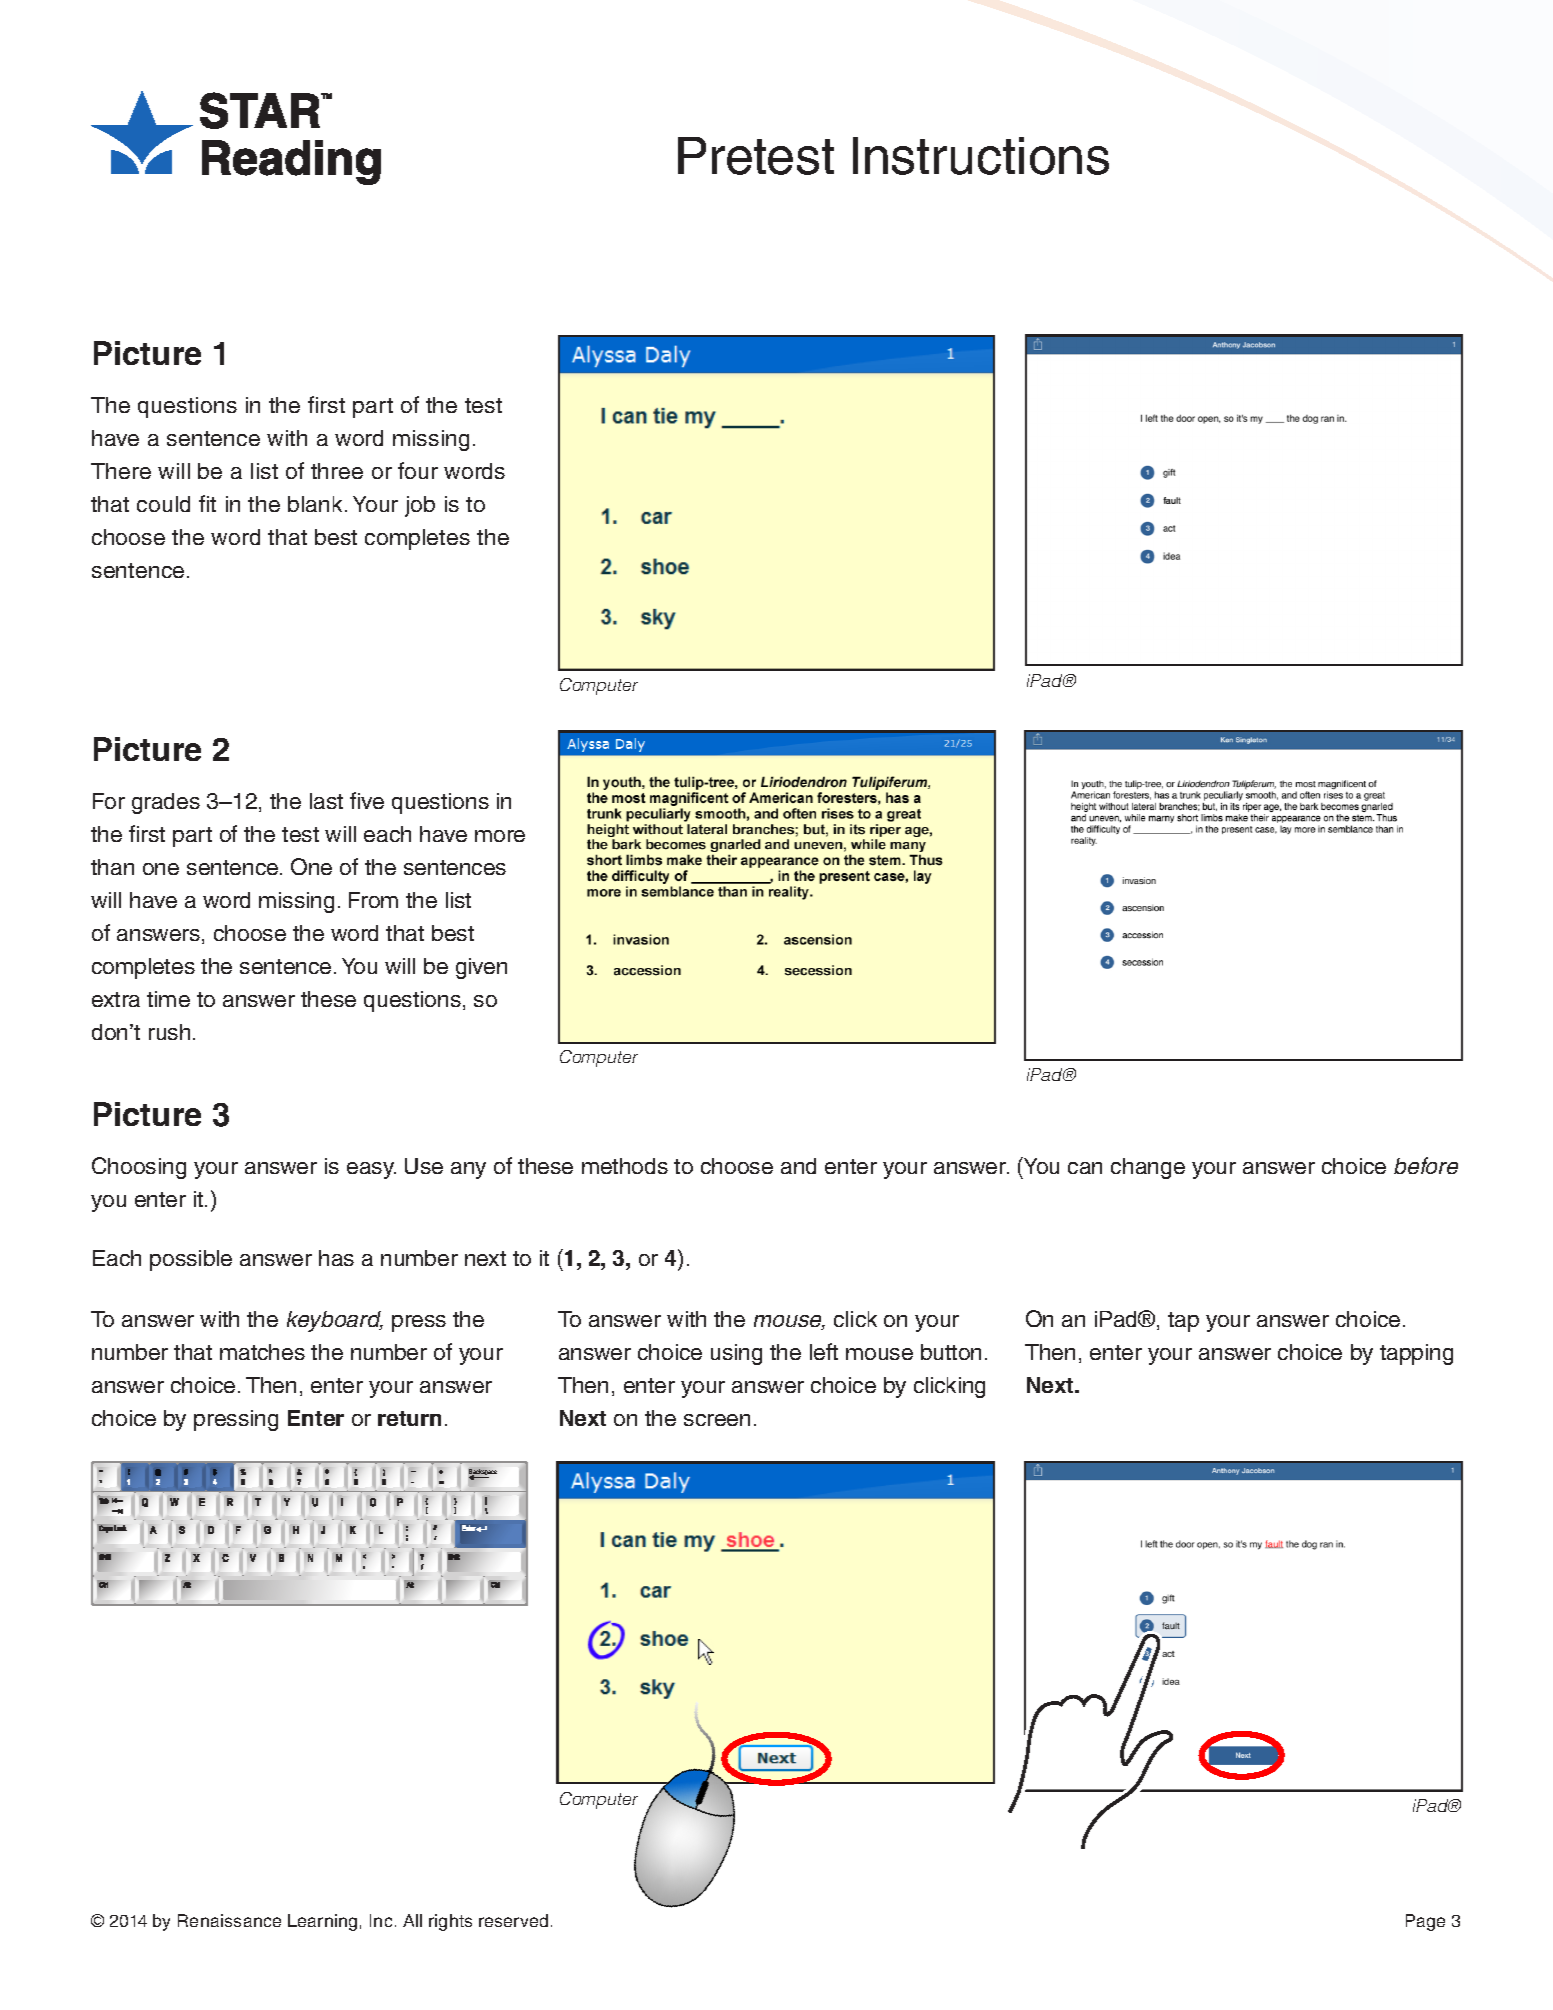 The image size is (1553, 2010). Describe the element at coordinates (169, 1032) in the page. I see `rush` at that location.
